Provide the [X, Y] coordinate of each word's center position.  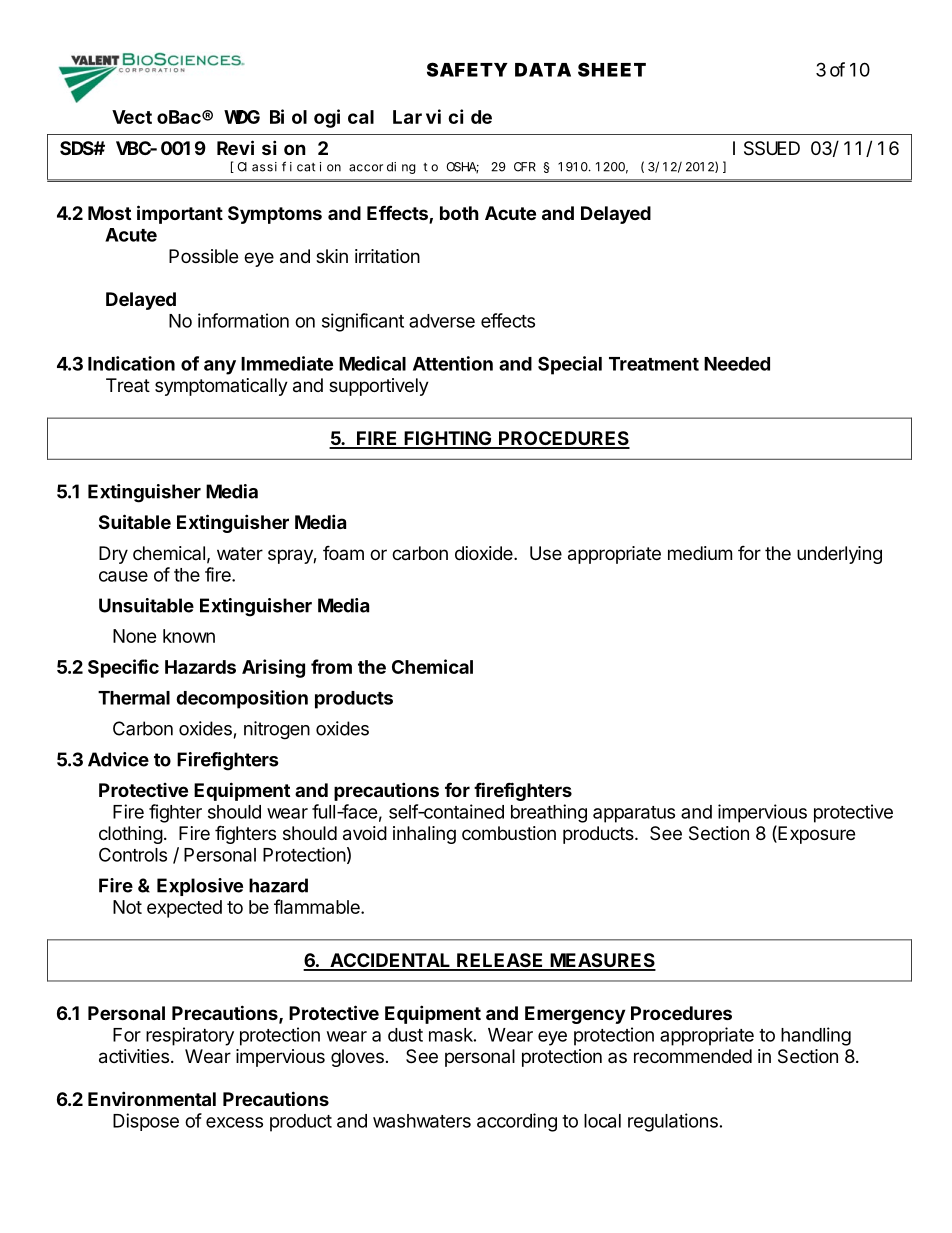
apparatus [634, 814]
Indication [131, 363]
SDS [77, 148]
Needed [737, 364]
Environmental [152, 1098]
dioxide [485, 553]
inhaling [424, 835]
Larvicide [442, 116]
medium [700, 553]
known [189, 636]
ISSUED [766, 149]
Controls [133, 854]
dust [405, 1035]
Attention [453, 363]
